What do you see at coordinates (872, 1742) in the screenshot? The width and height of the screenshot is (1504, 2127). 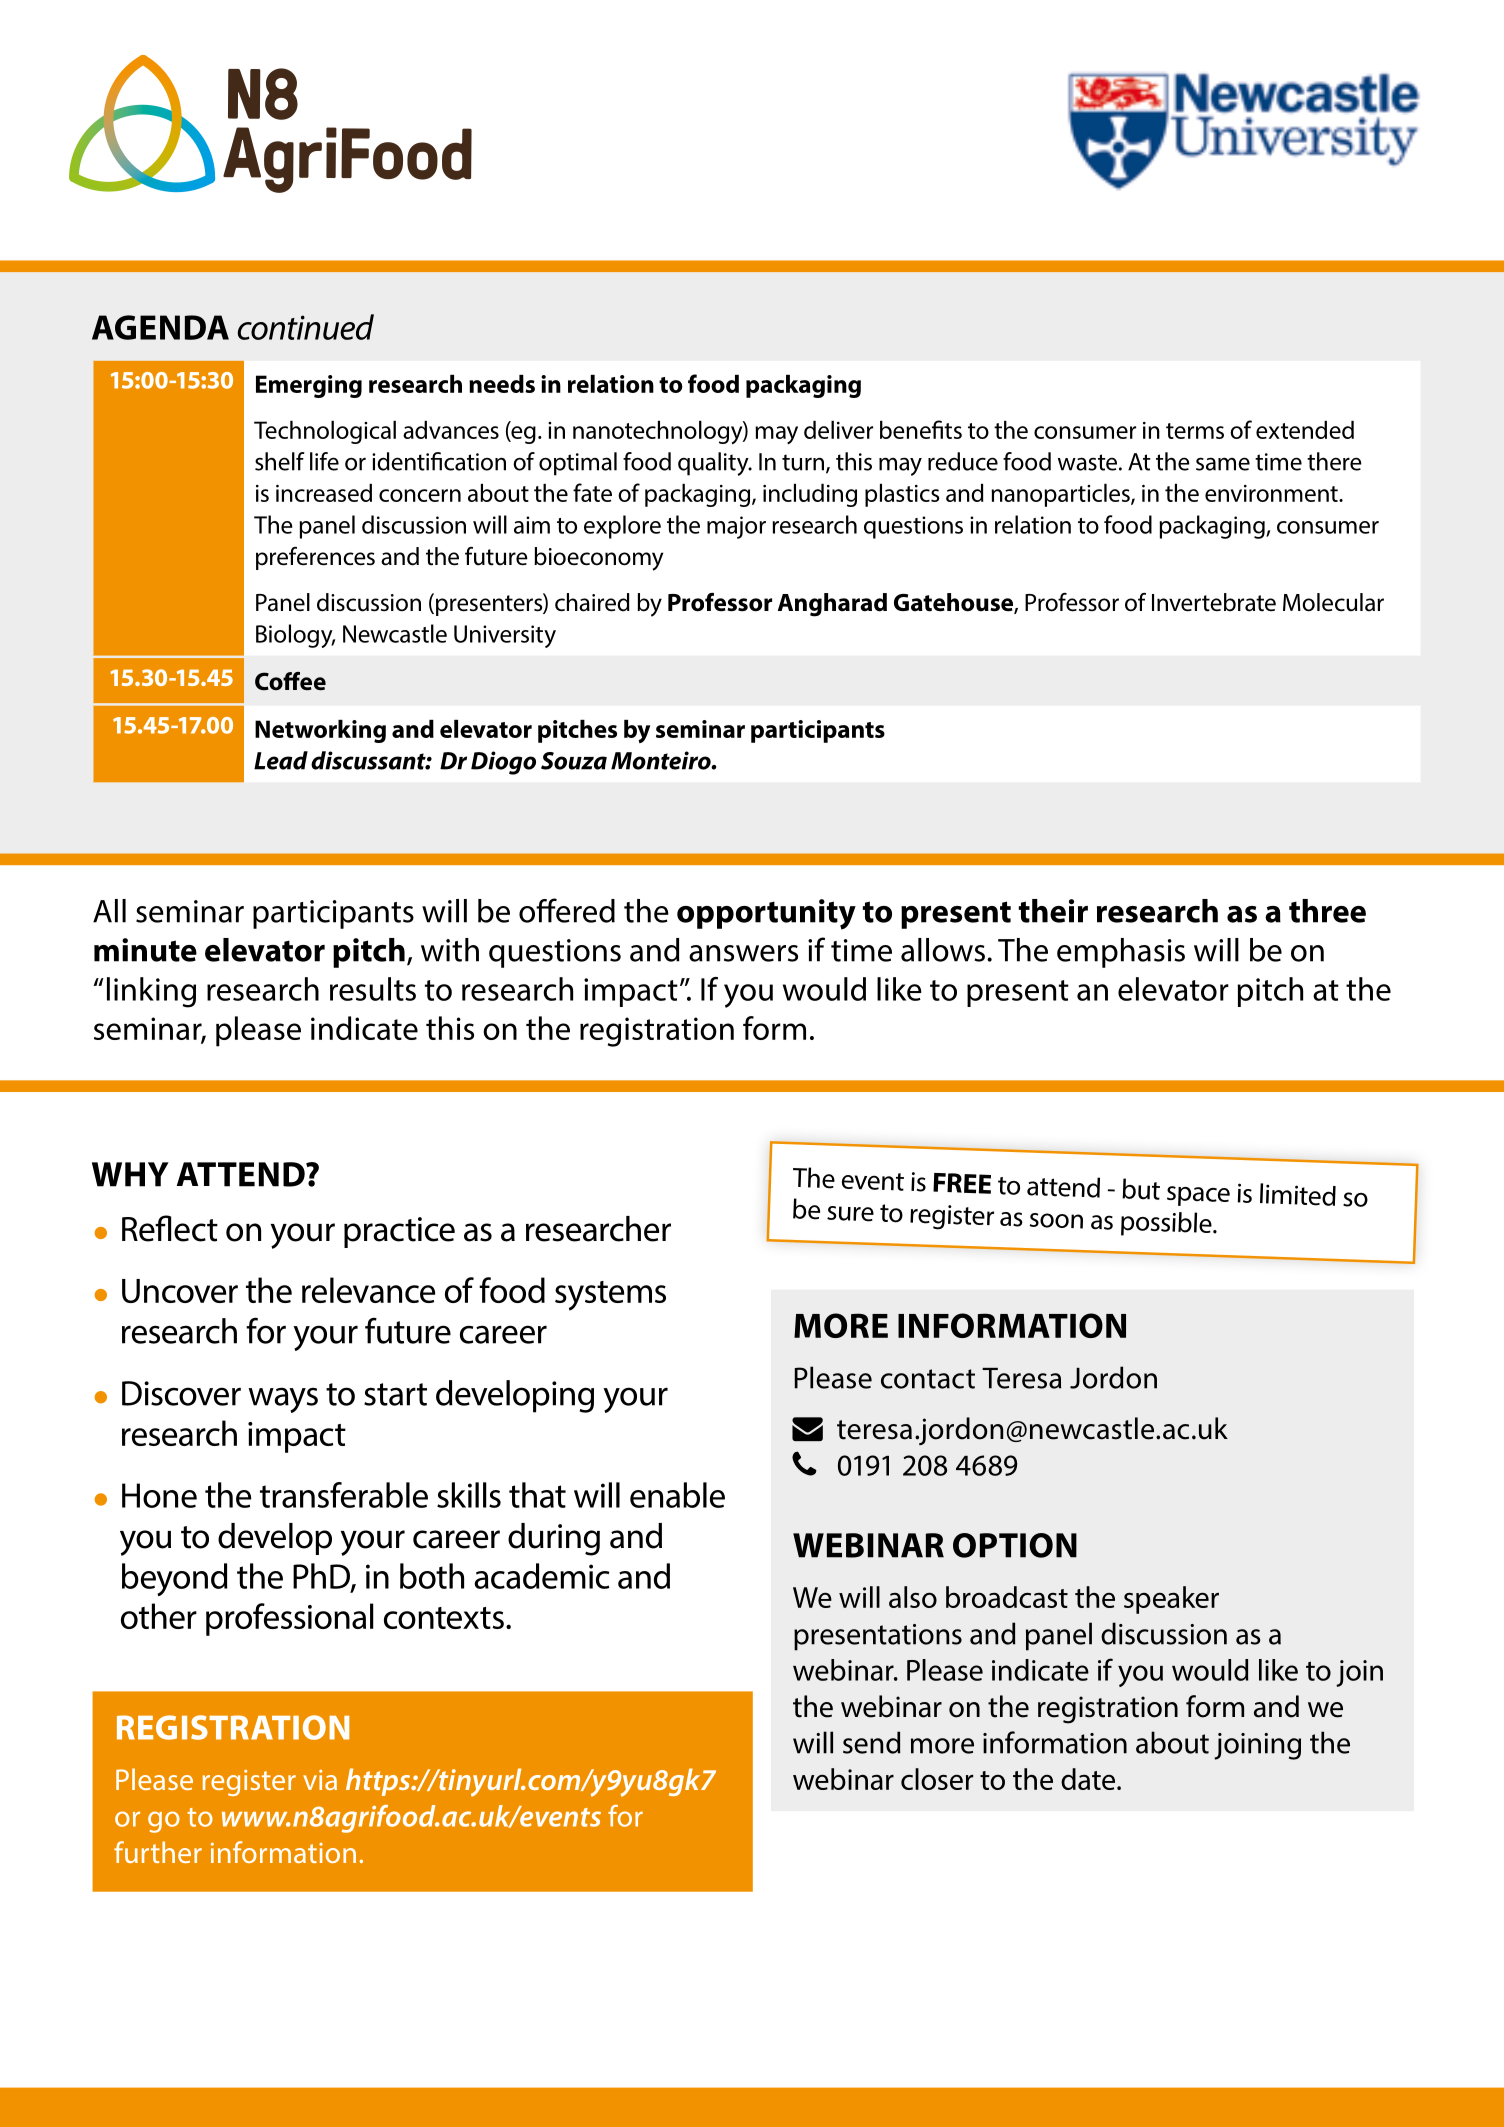 I see `send` at bounding box center [872, 1742].
